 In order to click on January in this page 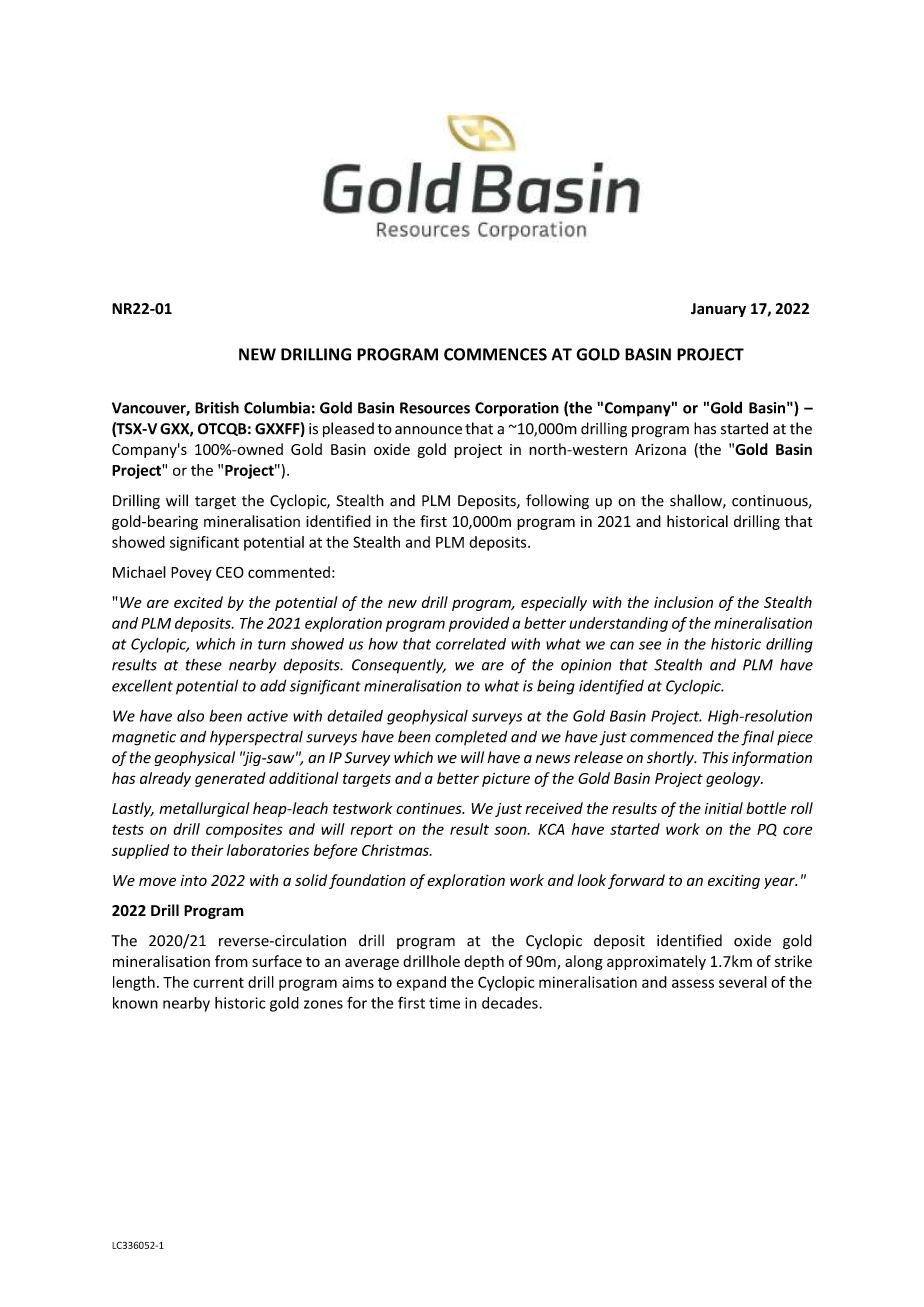, I will do `click(718, 310)`.
